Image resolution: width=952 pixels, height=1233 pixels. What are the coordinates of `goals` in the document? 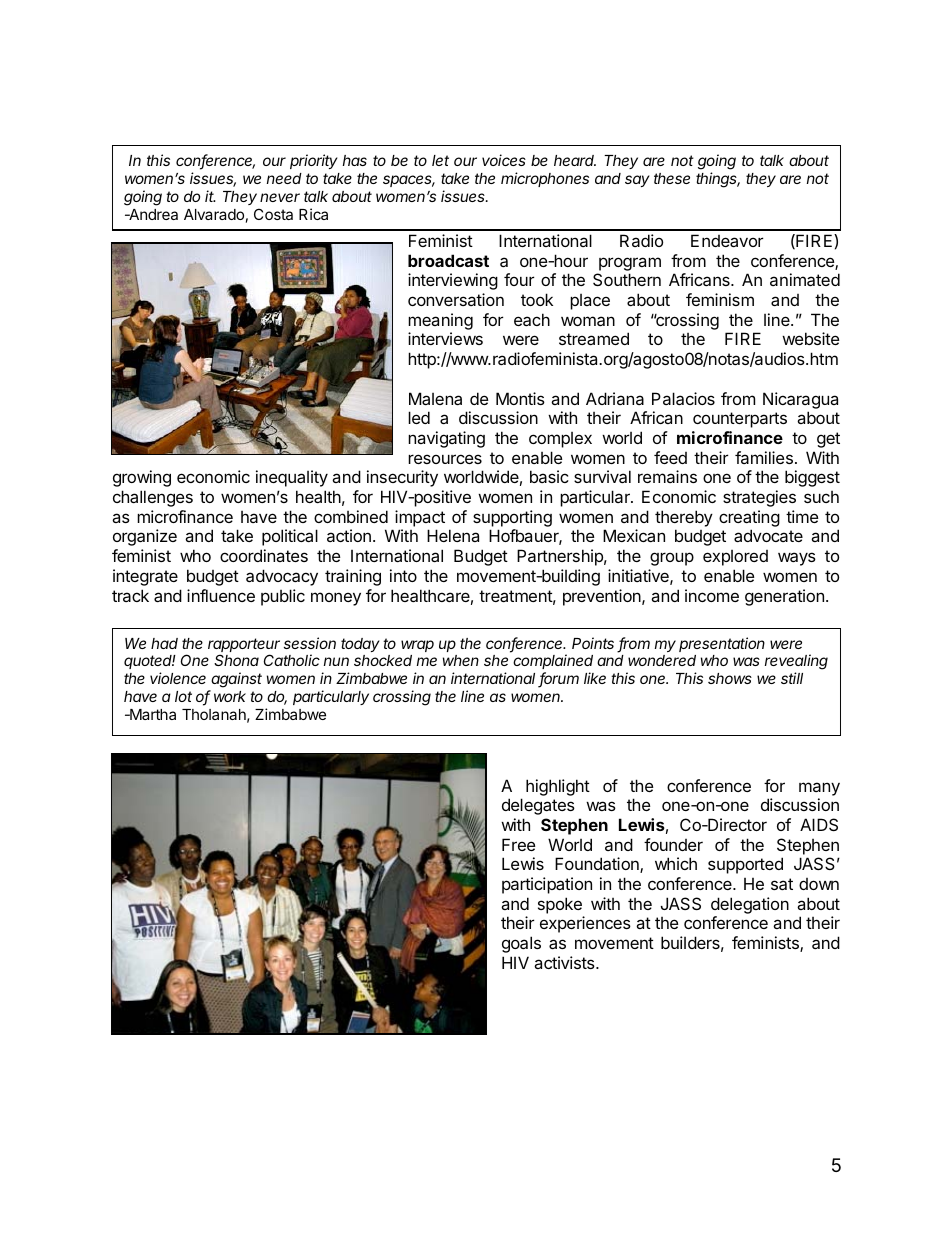 It's located at (521, 944).
